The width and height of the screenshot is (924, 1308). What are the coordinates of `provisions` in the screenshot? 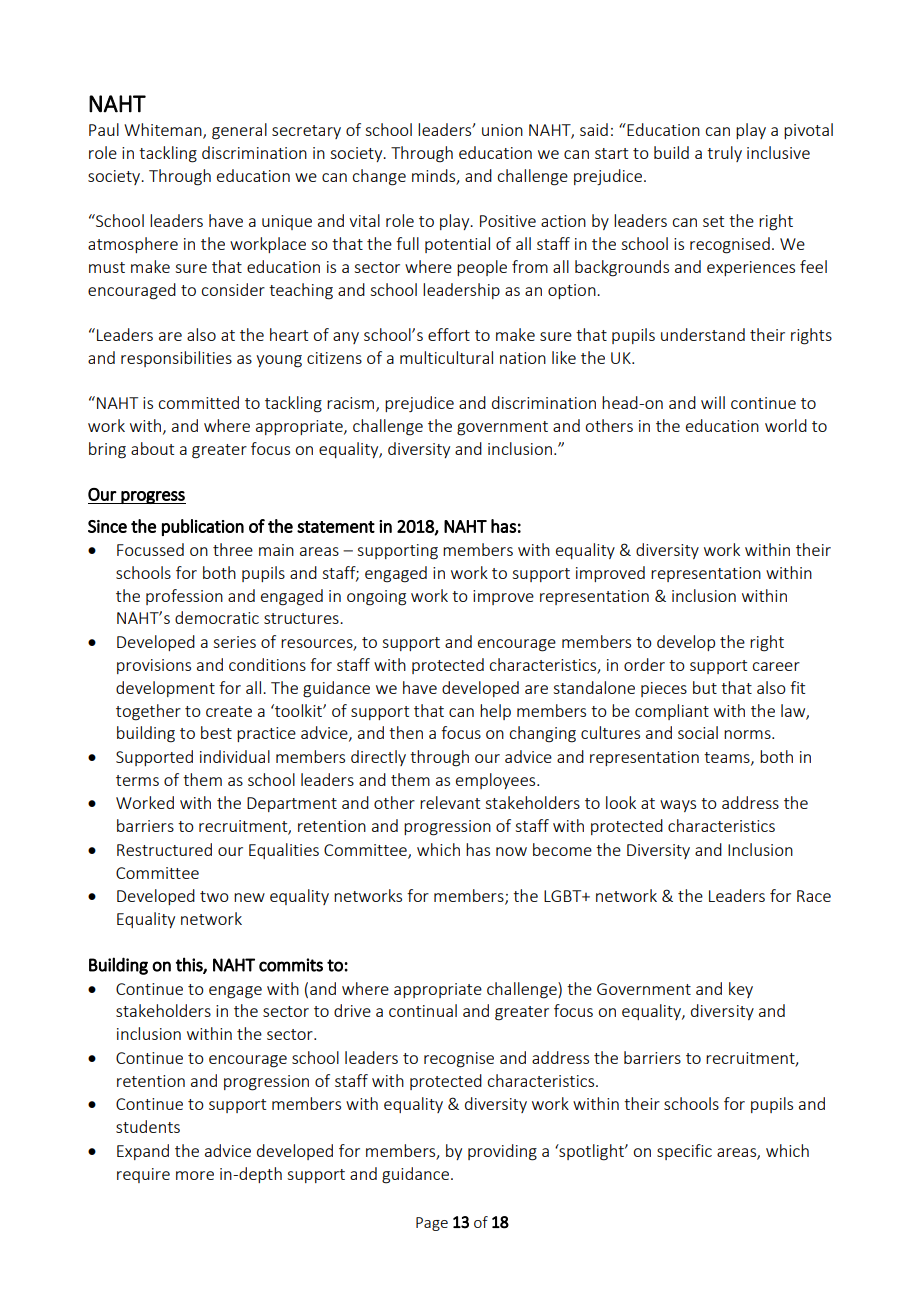 It's located at (154, 666).
